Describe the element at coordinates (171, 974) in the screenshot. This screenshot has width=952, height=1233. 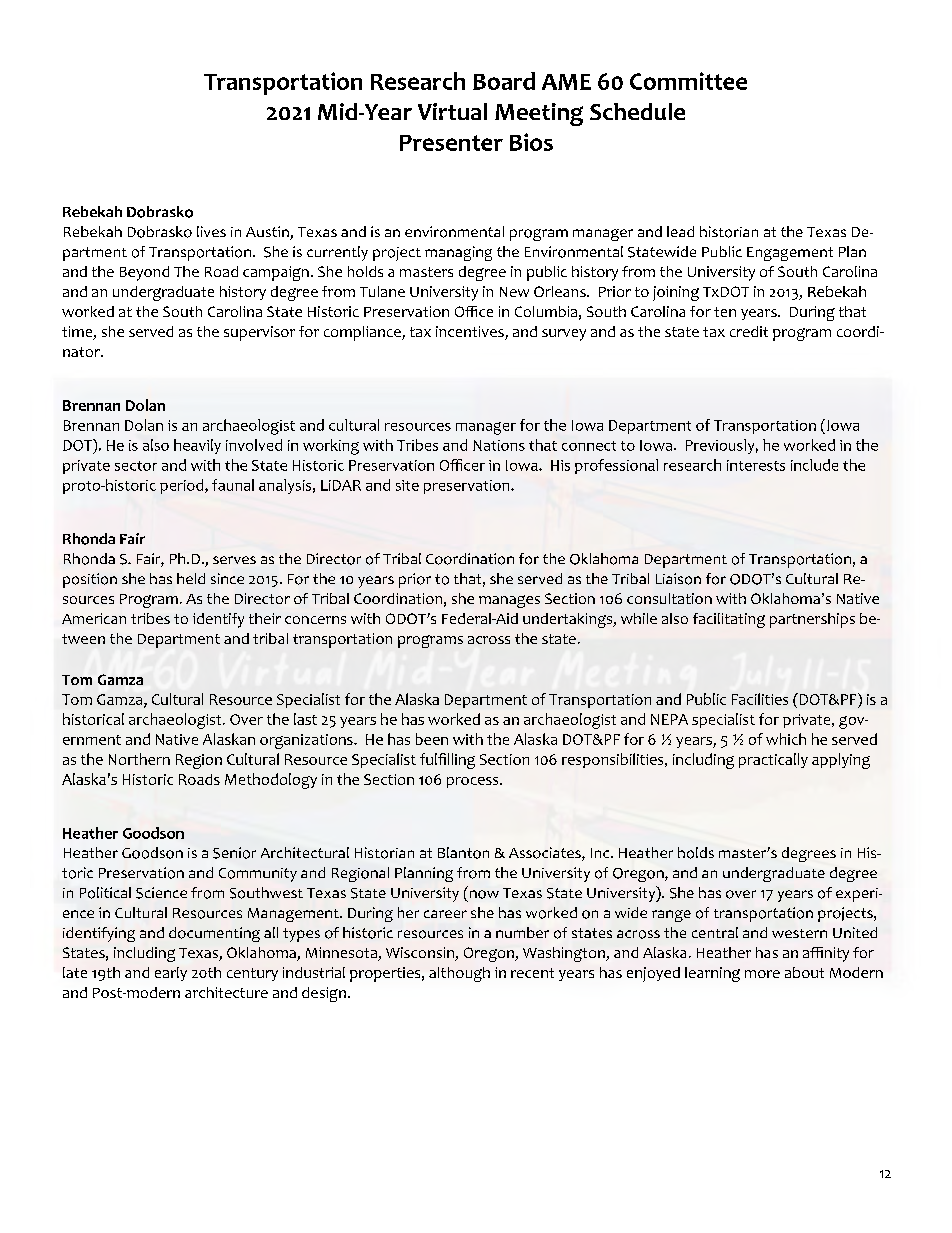
I see `early` at that location.
